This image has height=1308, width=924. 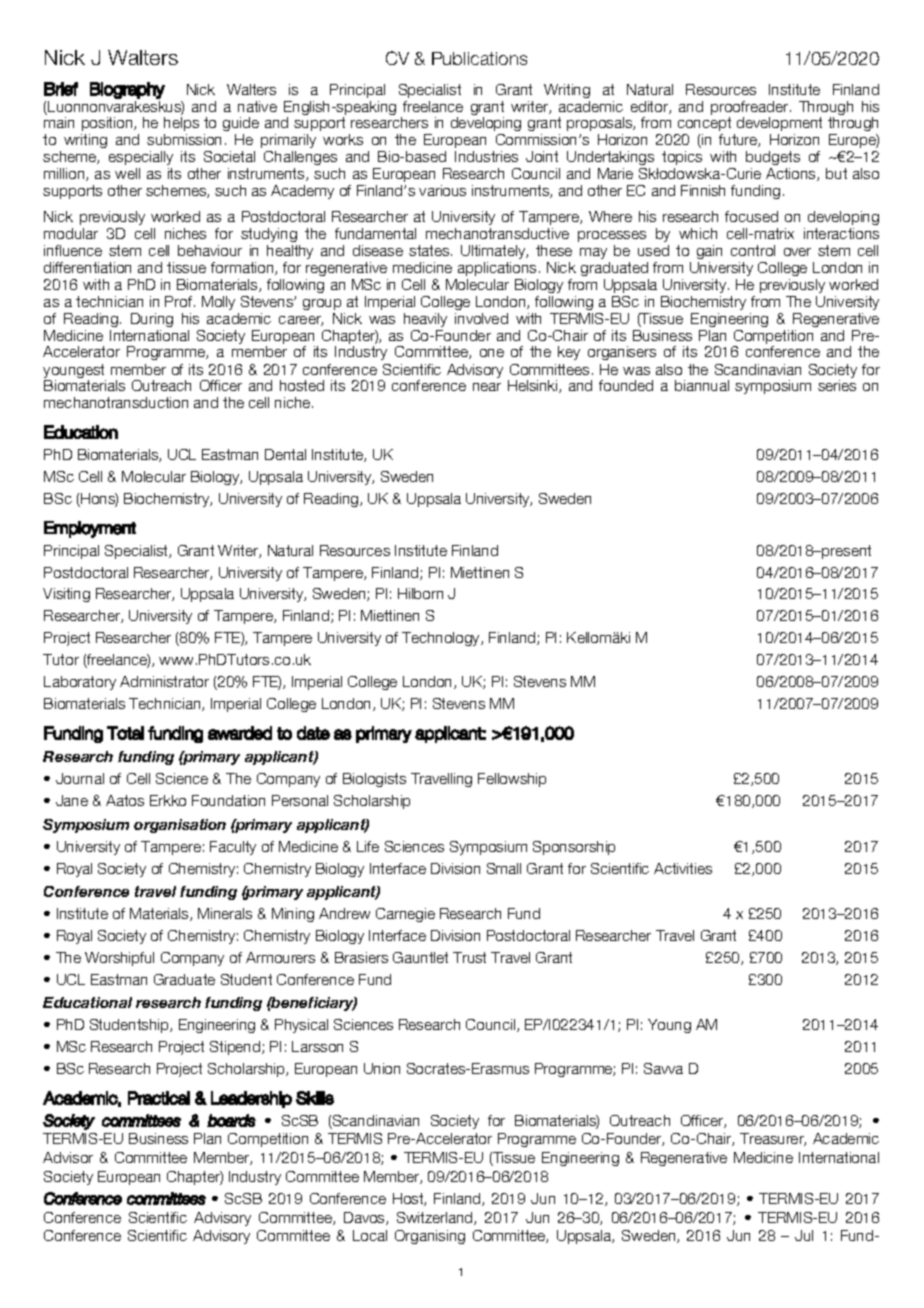 What do you see at coordinates (479, 58) in the image?
I see `Publications` at bounding box center [479, 58].
